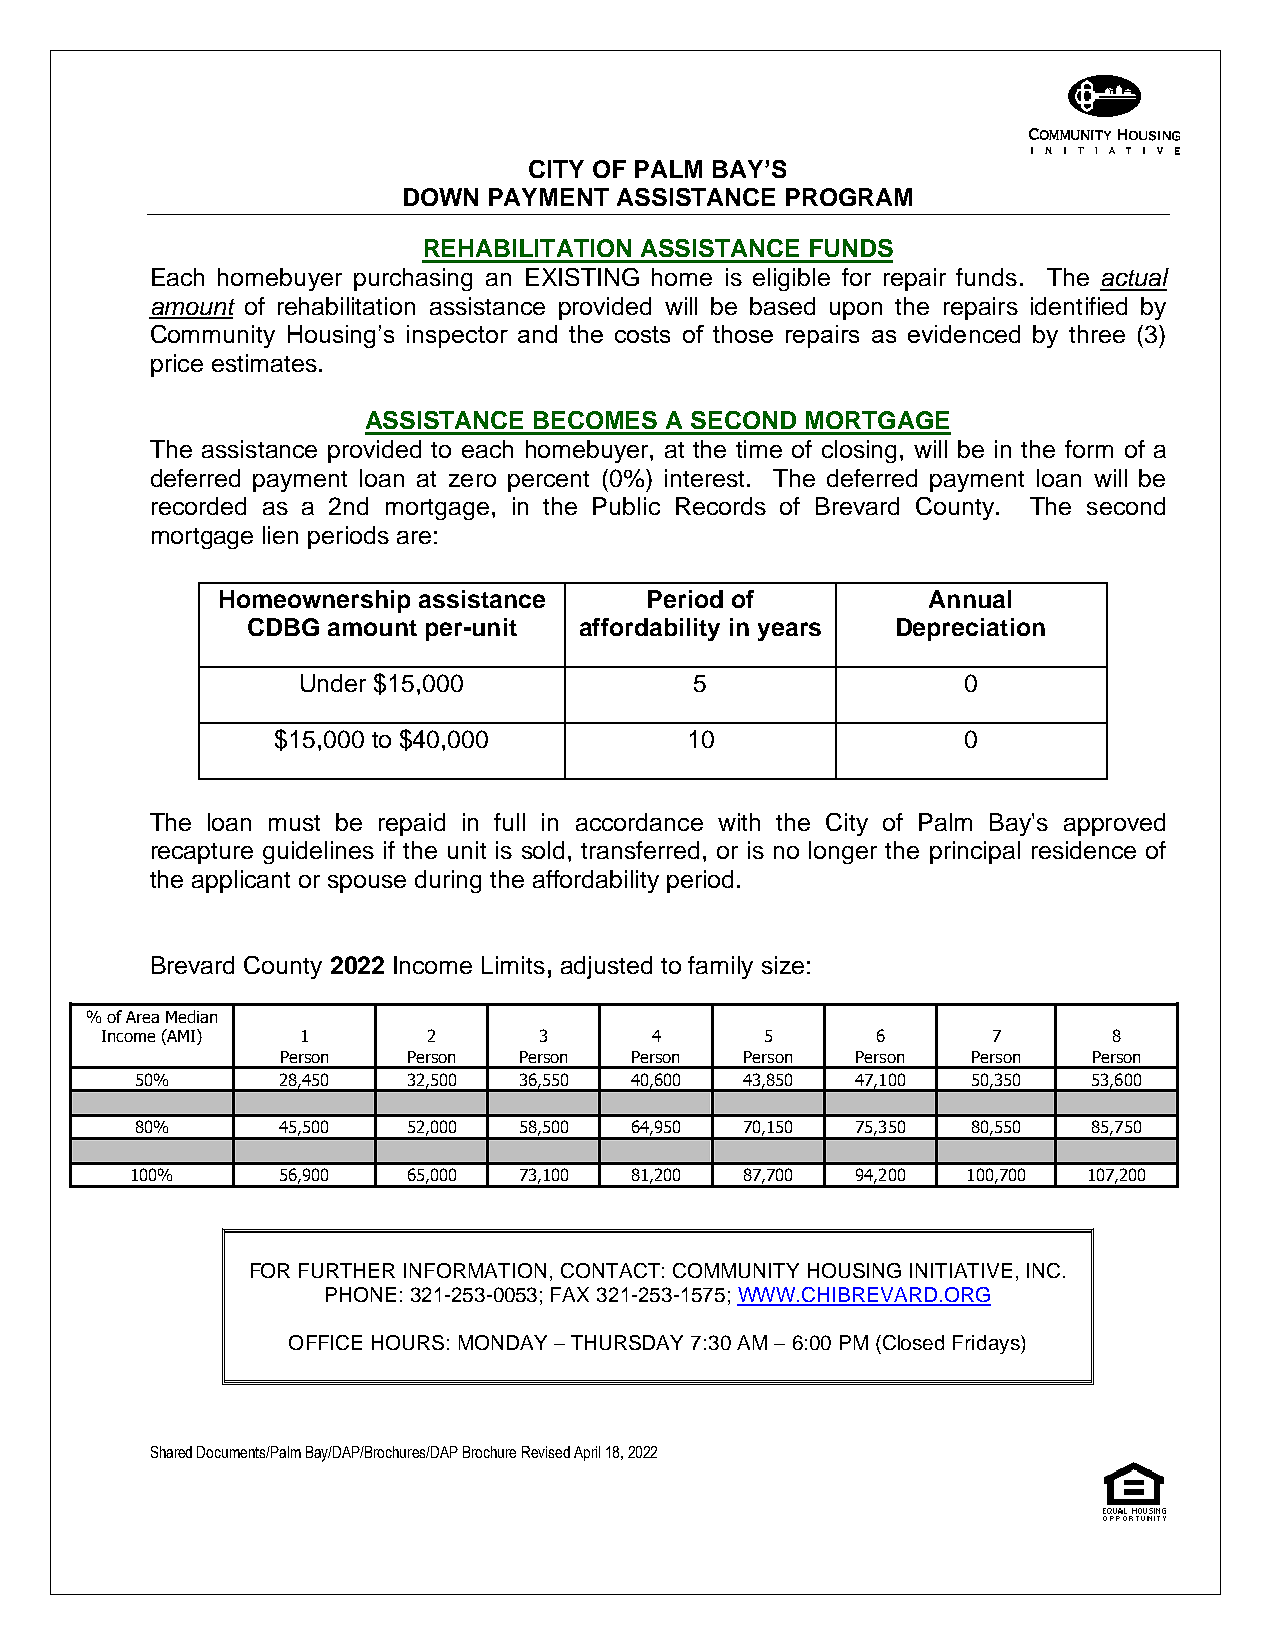 This document has height=1645, width=1271. Describe the element at coordinates (582, 277) in the document. I see `EXISTING` at that location.
